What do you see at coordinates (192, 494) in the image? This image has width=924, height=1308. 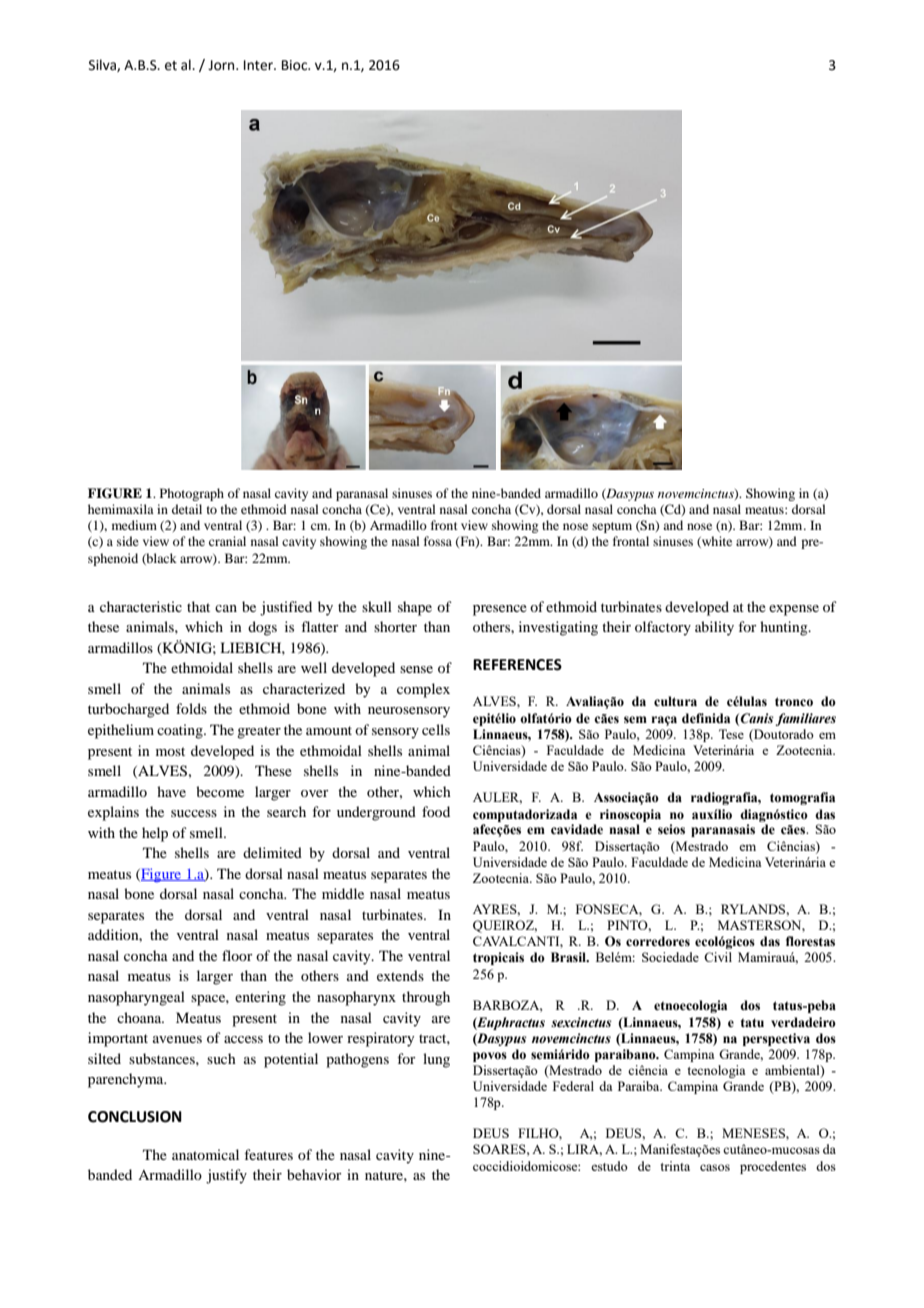 I see `Photograph` at bounding box center [192, 494].
